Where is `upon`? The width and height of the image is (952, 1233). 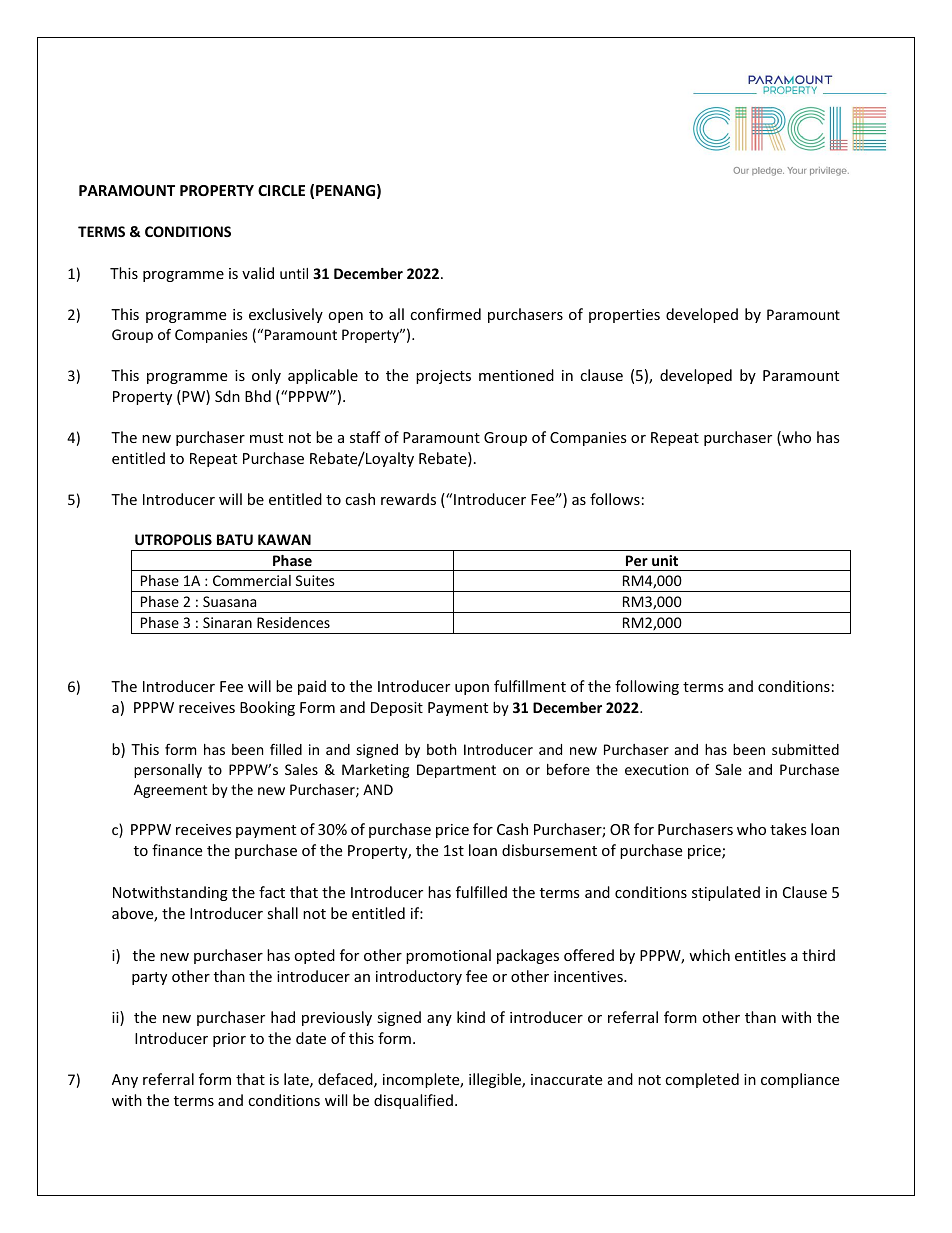 upon is located at coordinates (472, 689).
